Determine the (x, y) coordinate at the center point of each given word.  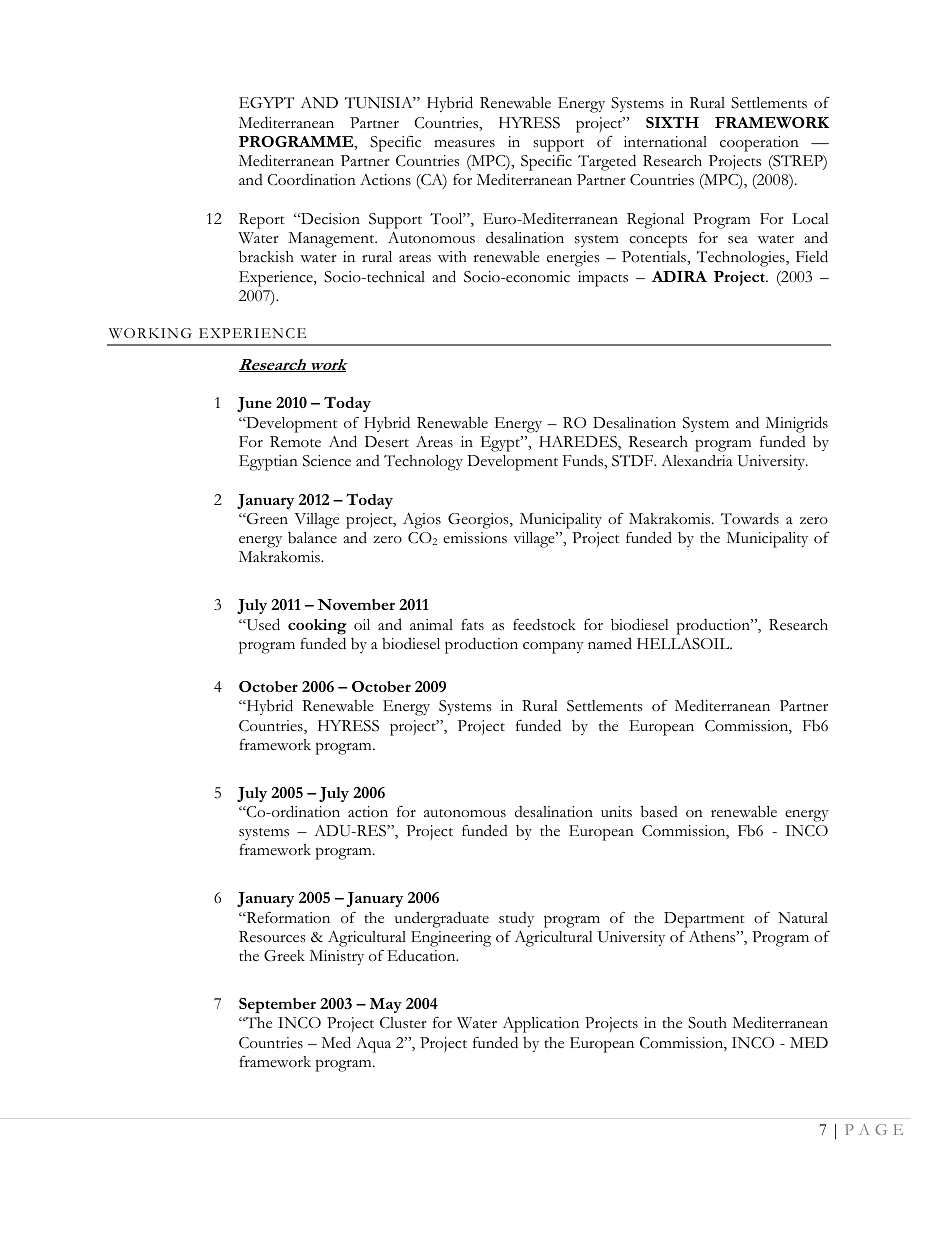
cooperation (759, 144)
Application (541, 1025)
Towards (750, 518)
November (356, 604)
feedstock (544, 624)
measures (464, 144)
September (277, 1005)
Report (262, 221)
